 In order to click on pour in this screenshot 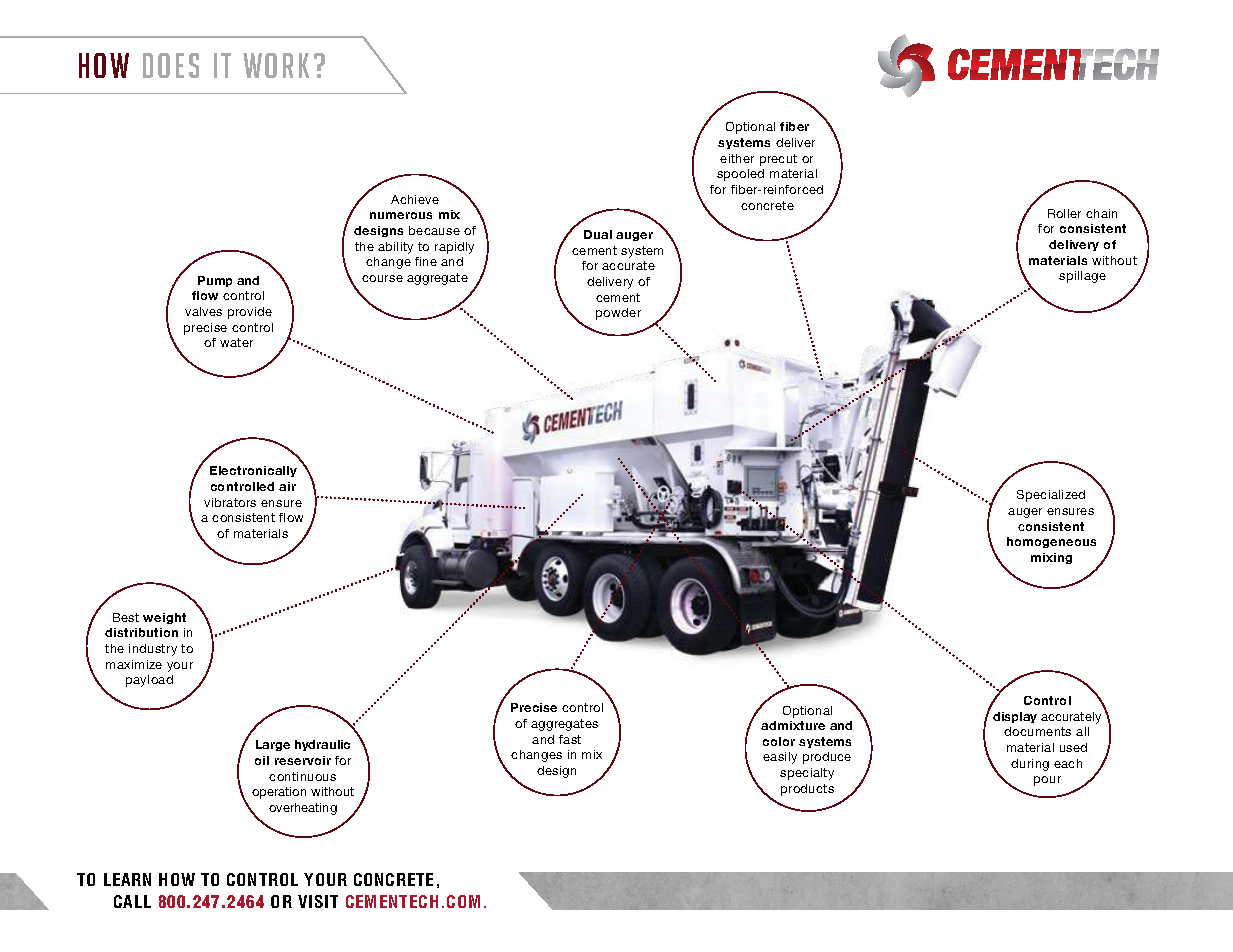, I will do `click(1047, 781)`.
